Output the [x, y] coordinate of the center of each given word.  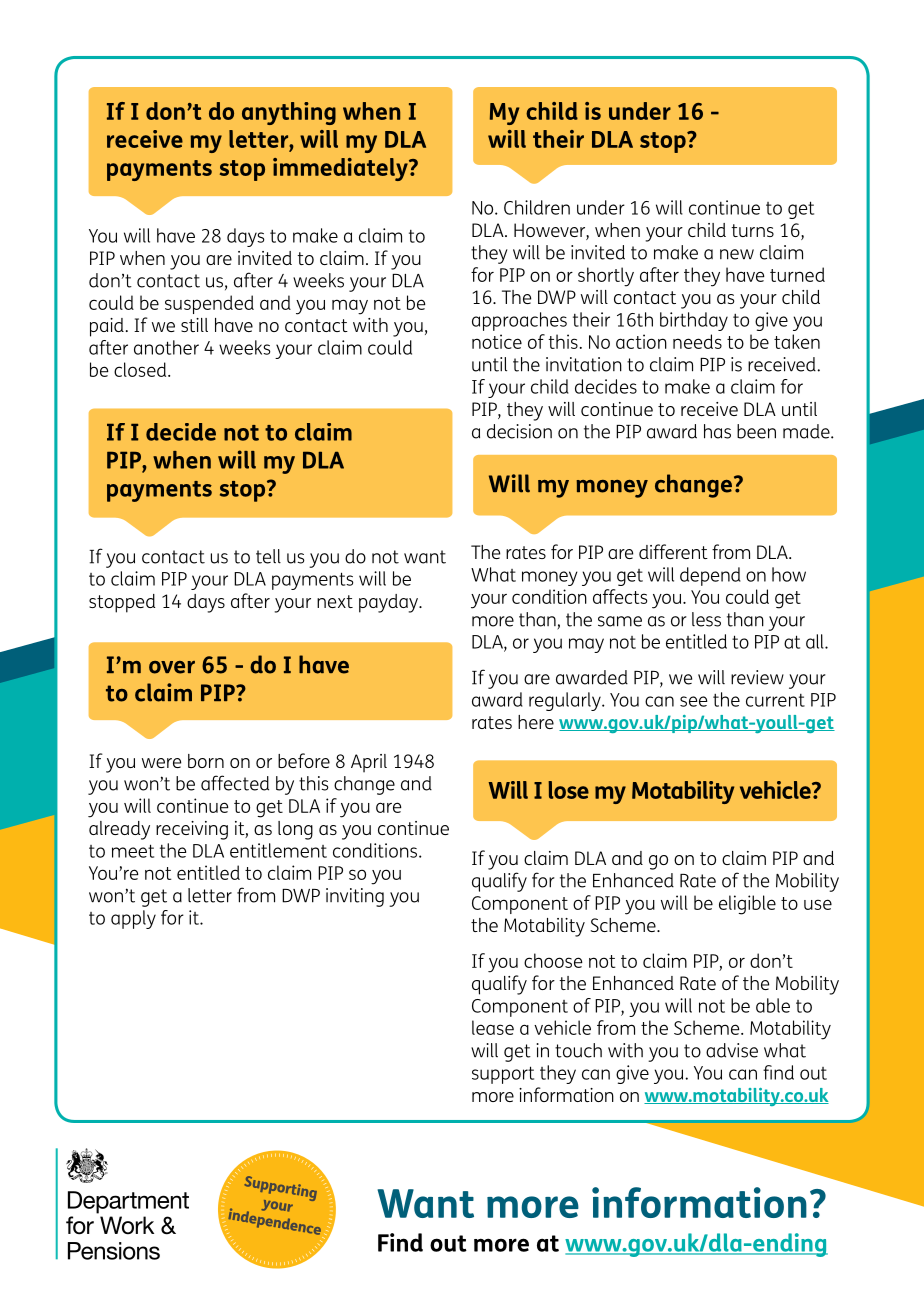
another [166, 347]
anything [289, 113]
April [369, 763]
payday [390, 603]
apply [133, 919]
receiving [192, 830]
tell [268, 556]
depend [710, 576]
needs [697, 341]
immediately [341, 169]
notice [497, 341]
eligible [747, 905]
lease [493, 1027]
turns [752, 230]
